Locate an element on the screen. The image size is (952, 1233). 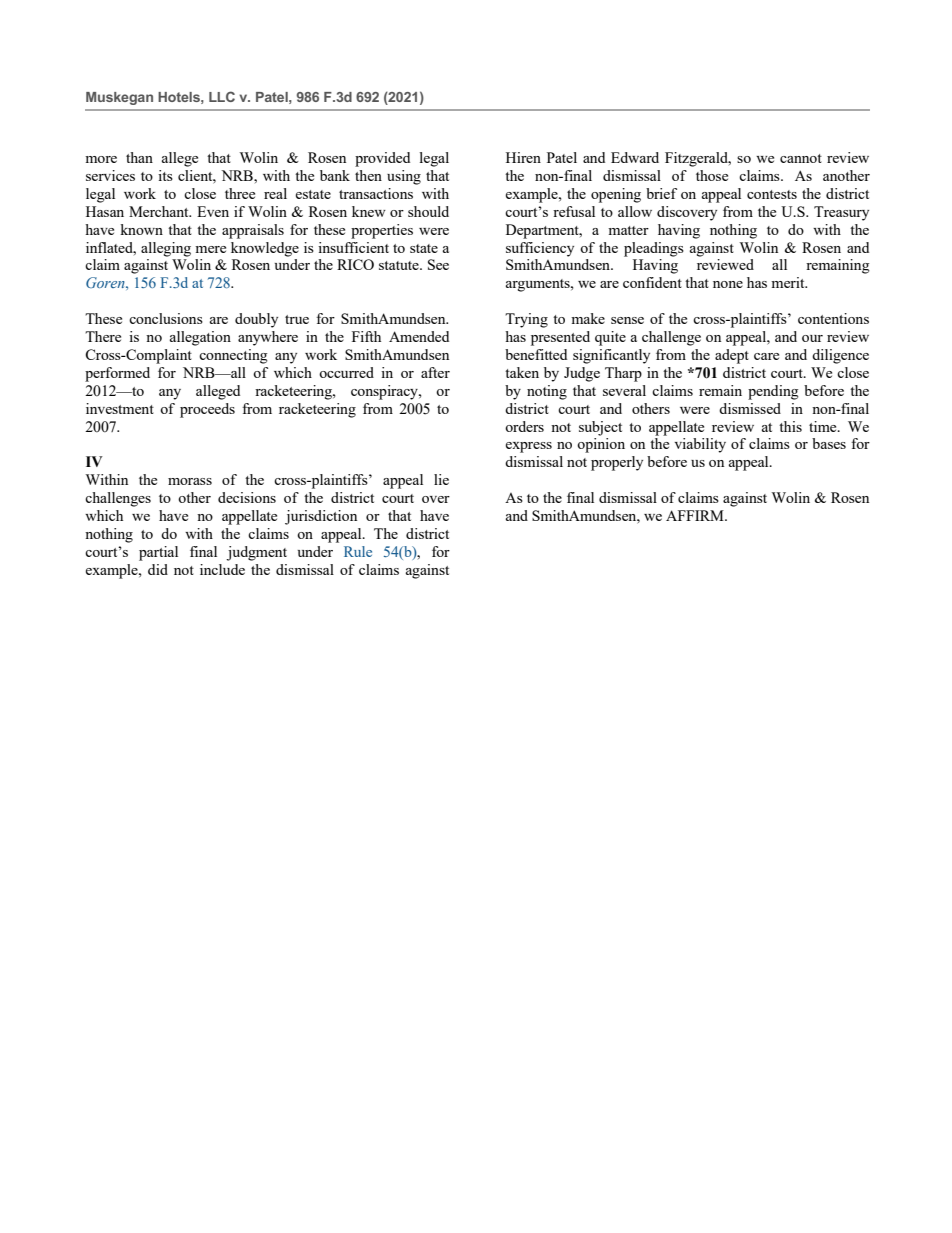
partial is located at coordinates (158, 553).
